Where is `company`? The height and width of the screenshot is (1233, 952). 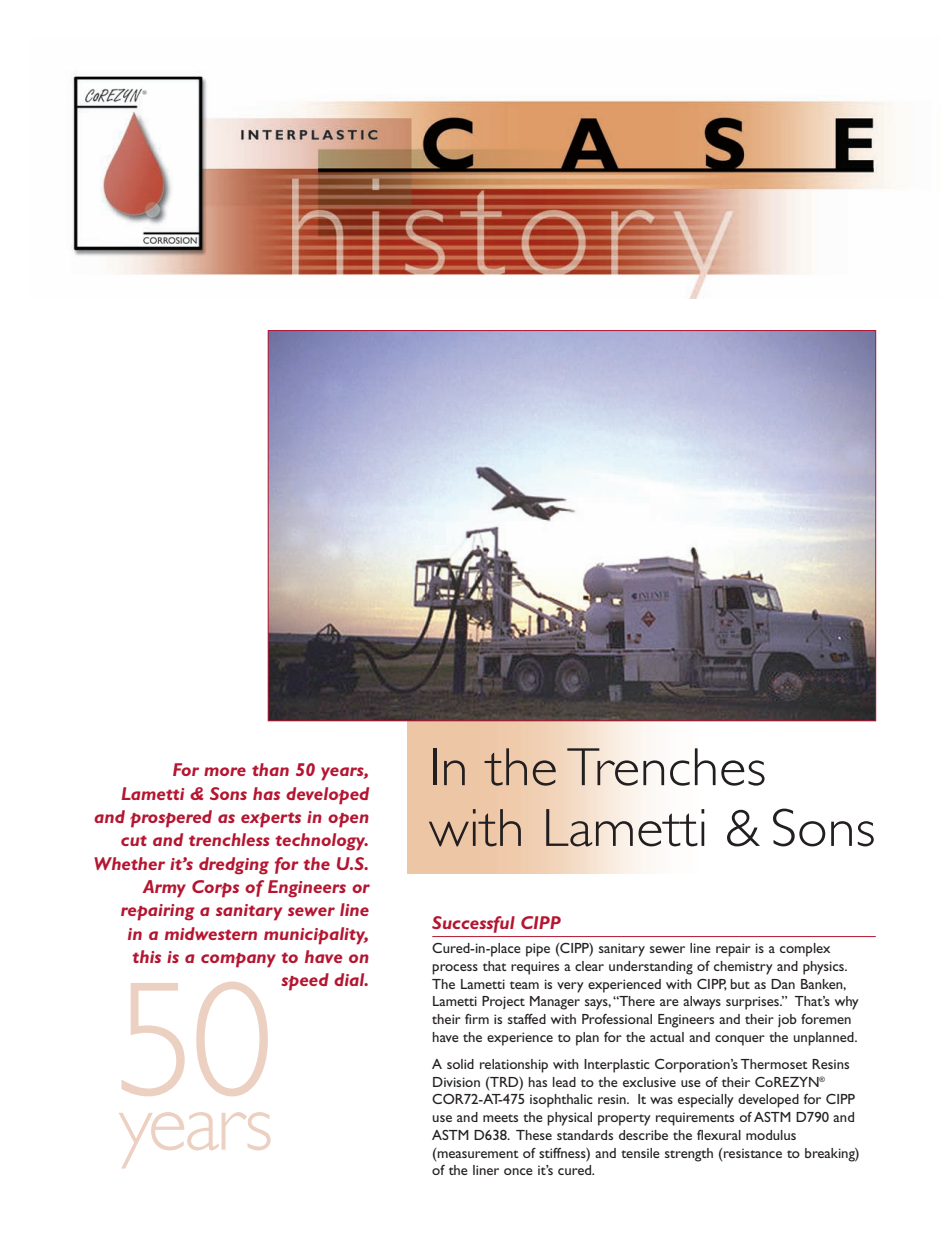
company is located at coordinates (238, 960).
